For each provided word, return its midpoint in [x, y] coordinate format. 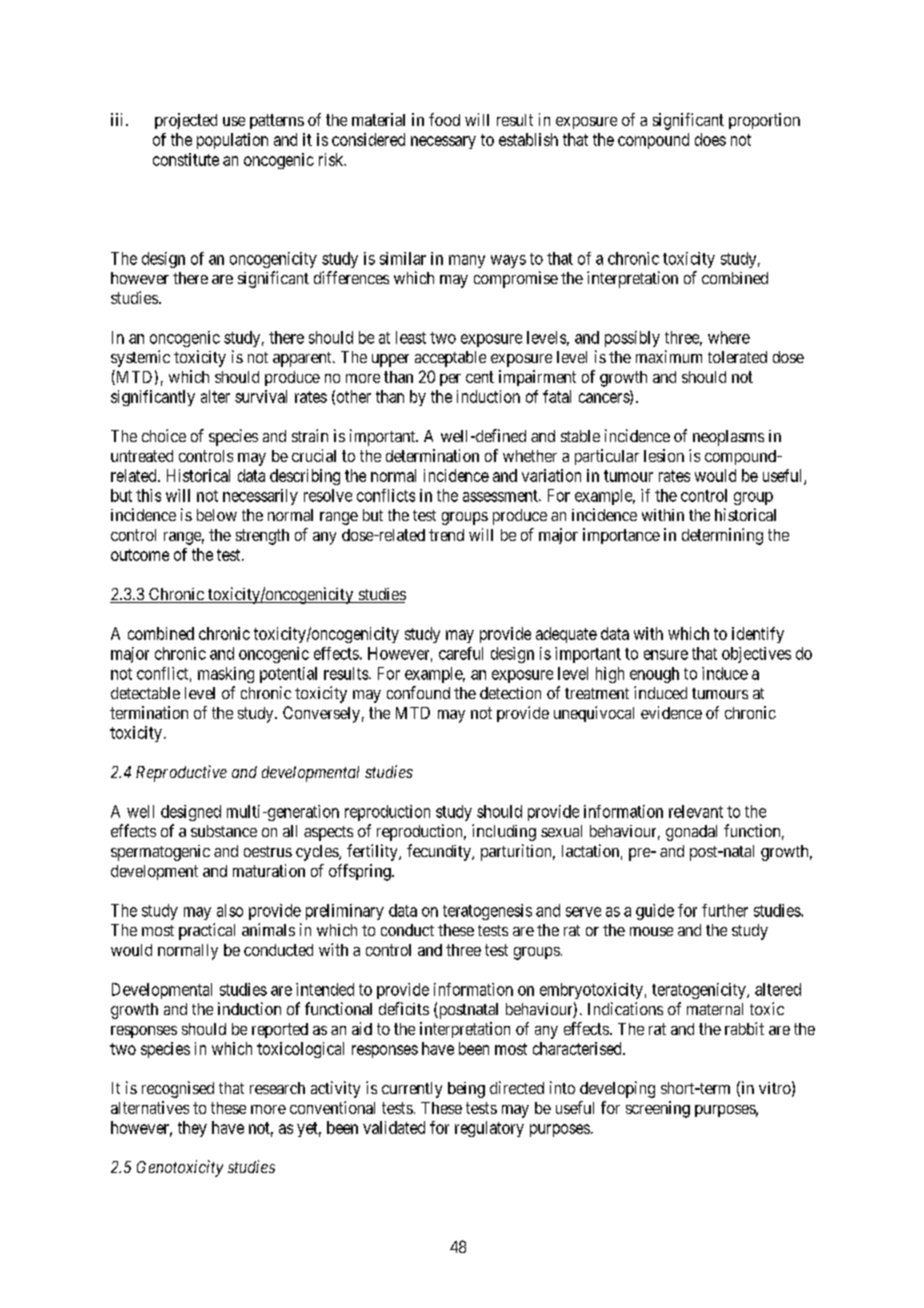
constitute [186, 159]
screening [658, 1109]
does [710, 139]
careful [461, 653]
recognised [178, 1089]
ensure [666, 655]
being [466, 1090]
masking [226, 675]
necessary [443, 142]
